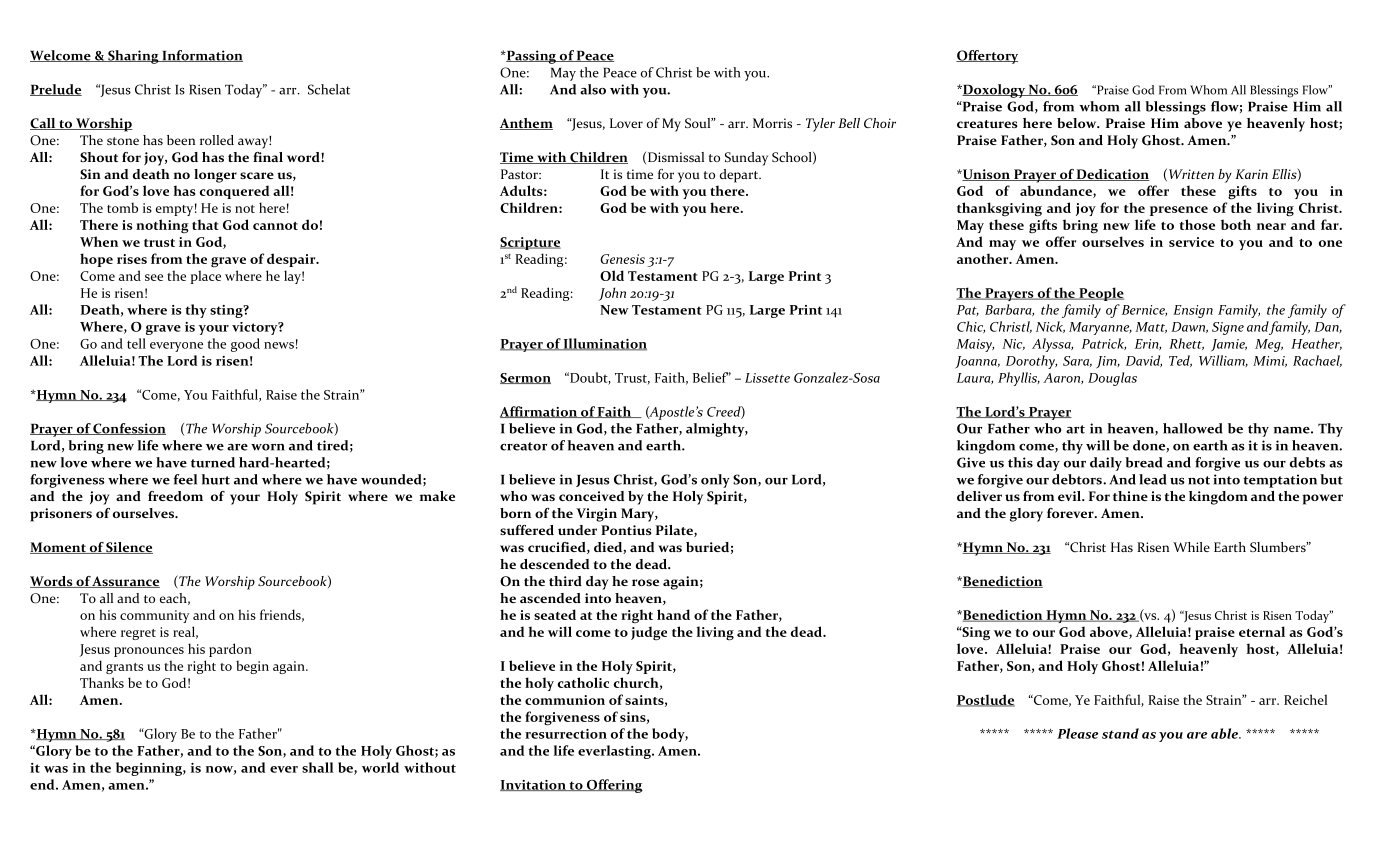 Image resolution: width=1400 pixels, height=850 pixels. What do you see at coordinates (128, 429) in the page?
I see `Confession` at bounding box center [128, 429].
